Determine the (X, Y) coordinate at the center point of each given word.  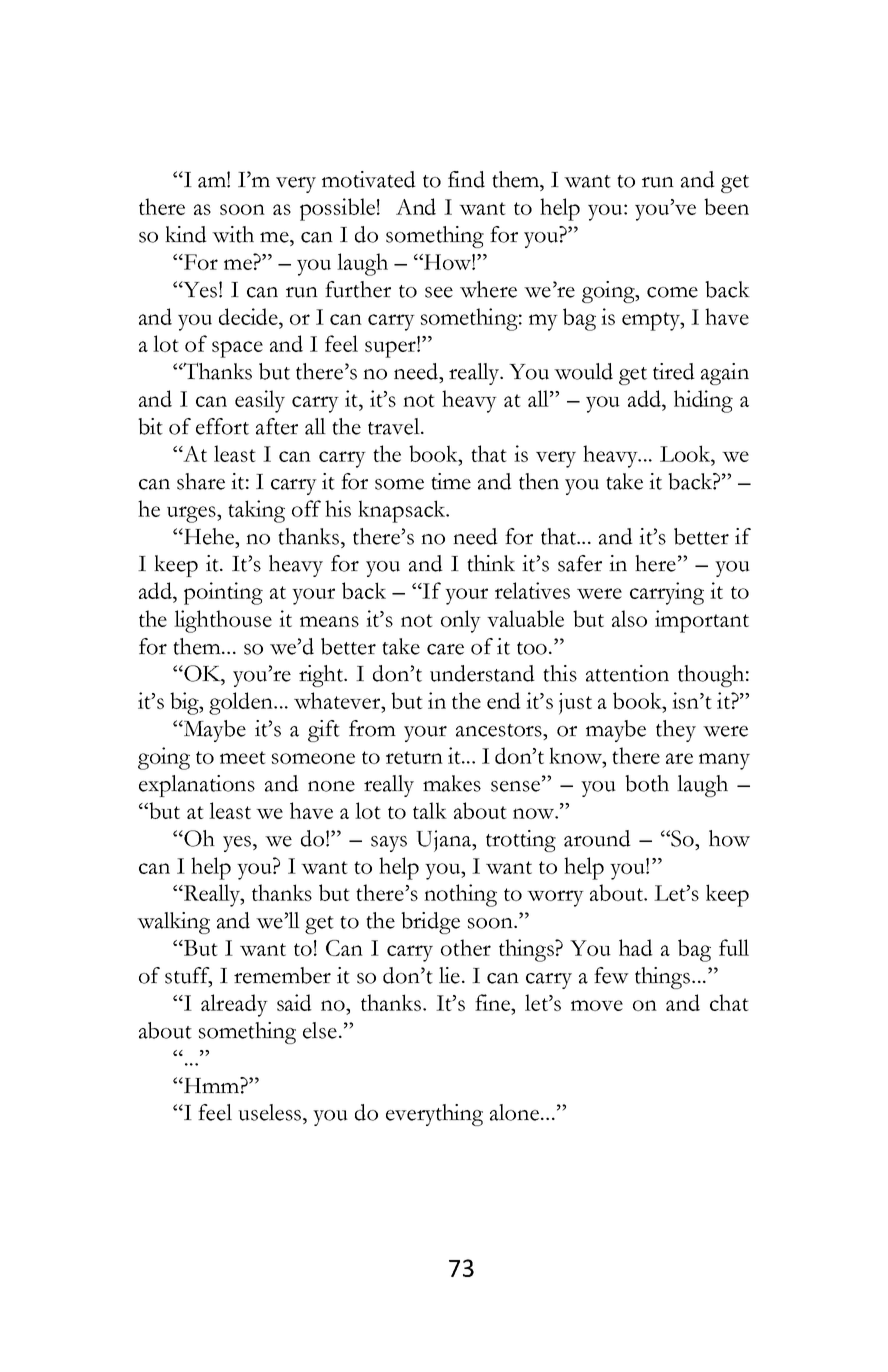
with (233, 234)
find (466, 179)
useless (271, 1112)
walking (173, 923)
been (726, 206)
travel (395, 426)
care (445, 649)
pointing (223, 593)
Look (686, 453)
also (629, 618)
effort (222, 426)
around (597, 838)
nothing (460, 895)
